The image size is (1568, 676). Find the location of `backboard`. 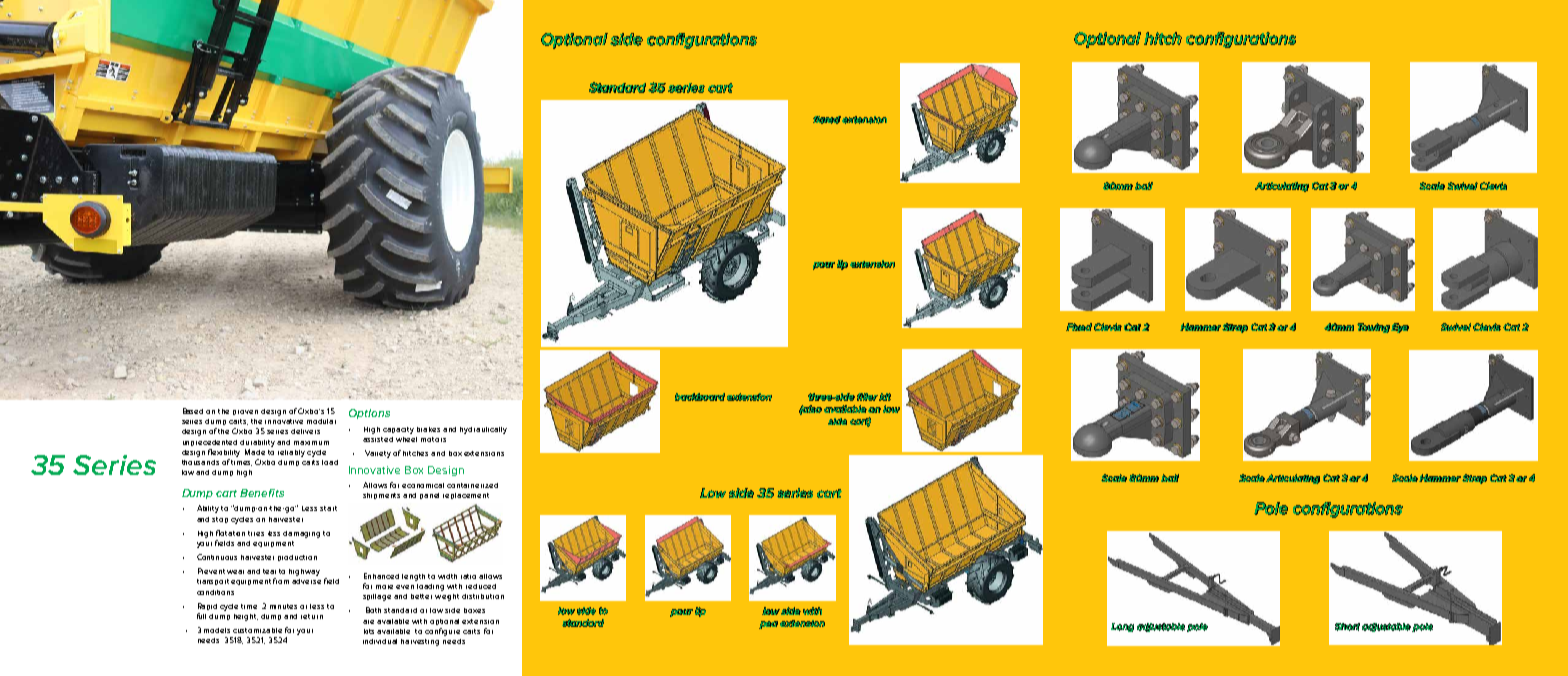

backboard is located at coordinates (700, 397).
